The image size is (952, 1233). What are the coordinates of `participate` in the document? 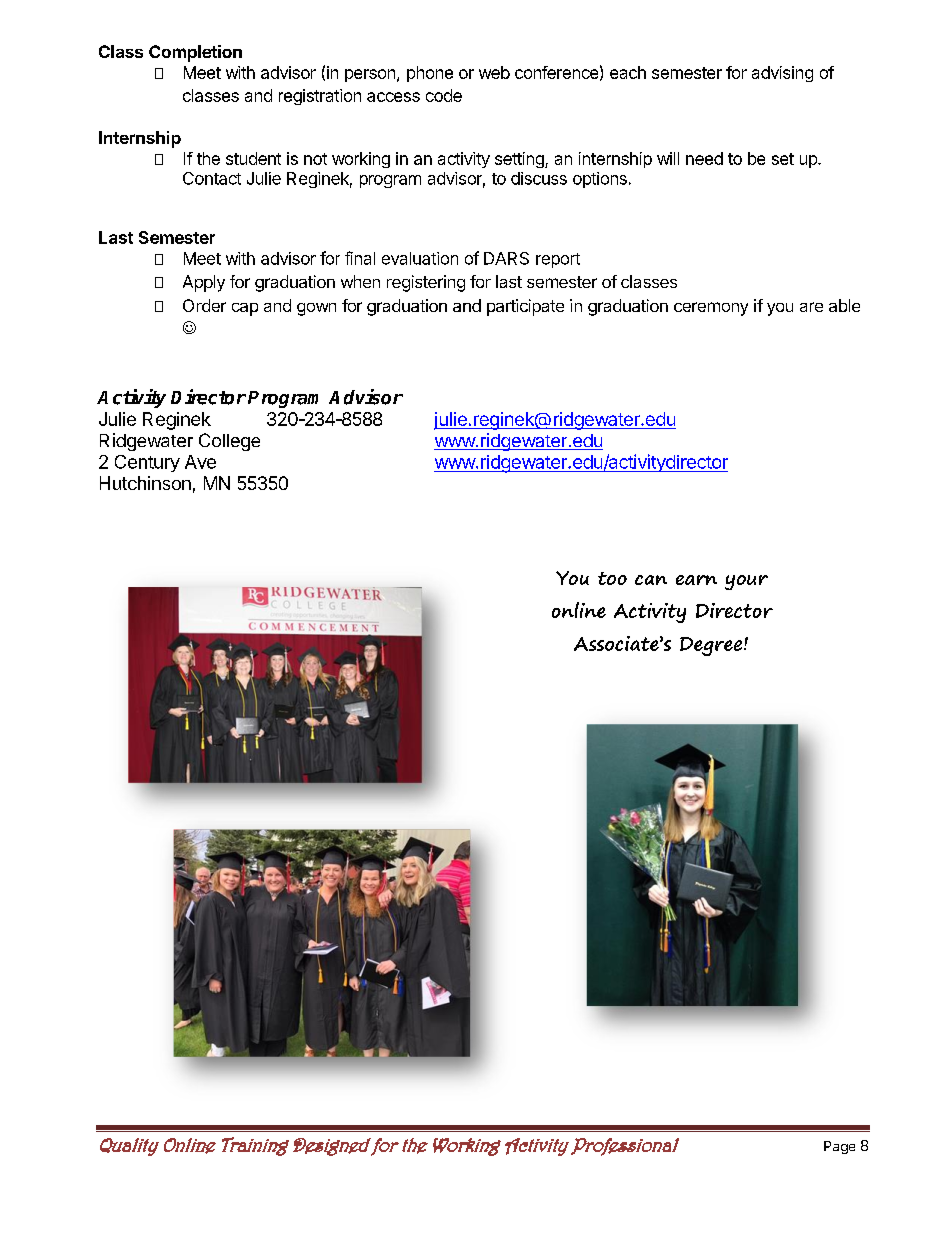 It's located at (525, 307).
